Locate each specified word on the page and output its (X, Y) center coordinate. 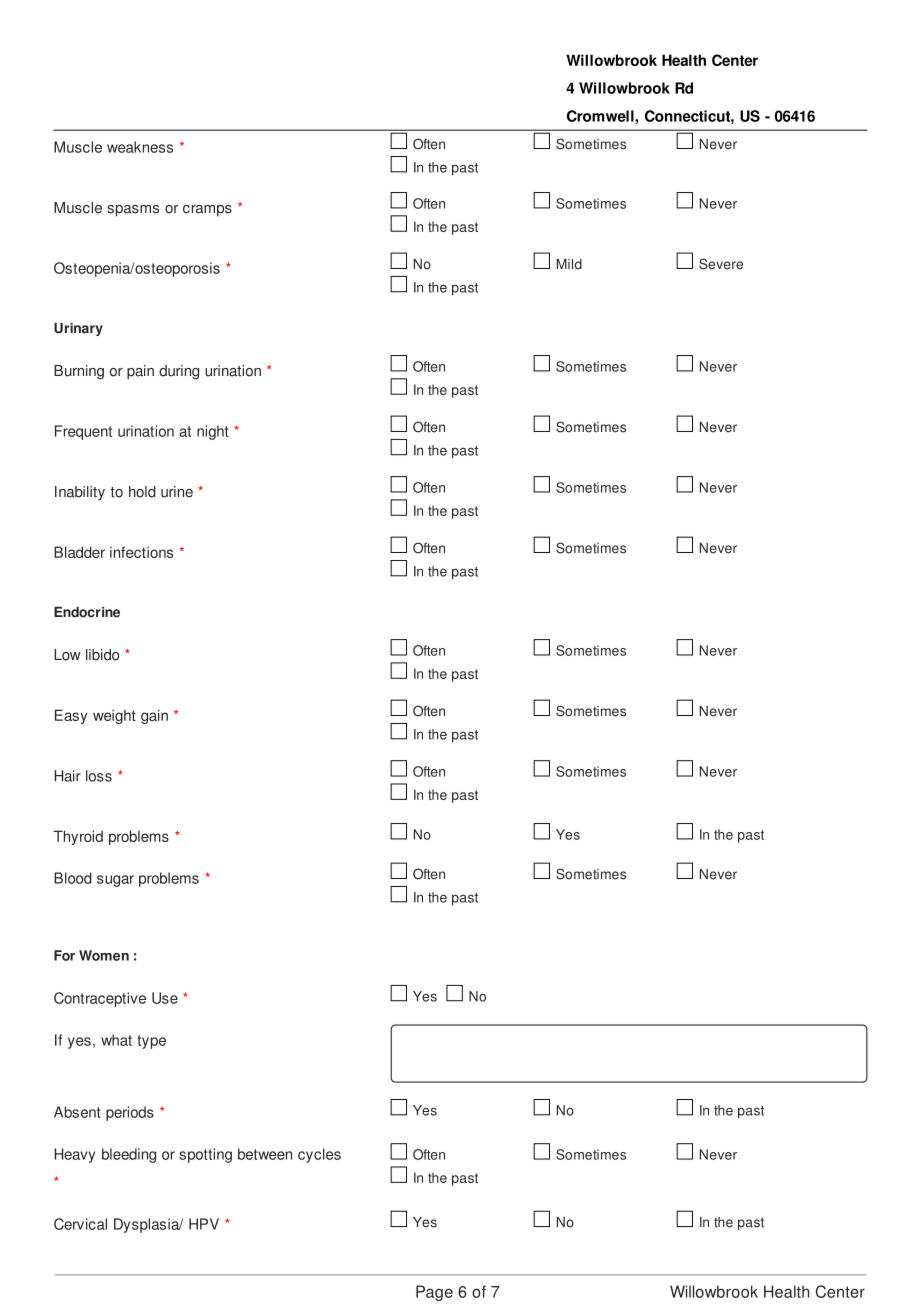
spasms (133, 211)
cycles (319, 1155)
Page (434, 1293)
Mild (569, 264)
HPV (204, 1224)
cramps (207, 211)
